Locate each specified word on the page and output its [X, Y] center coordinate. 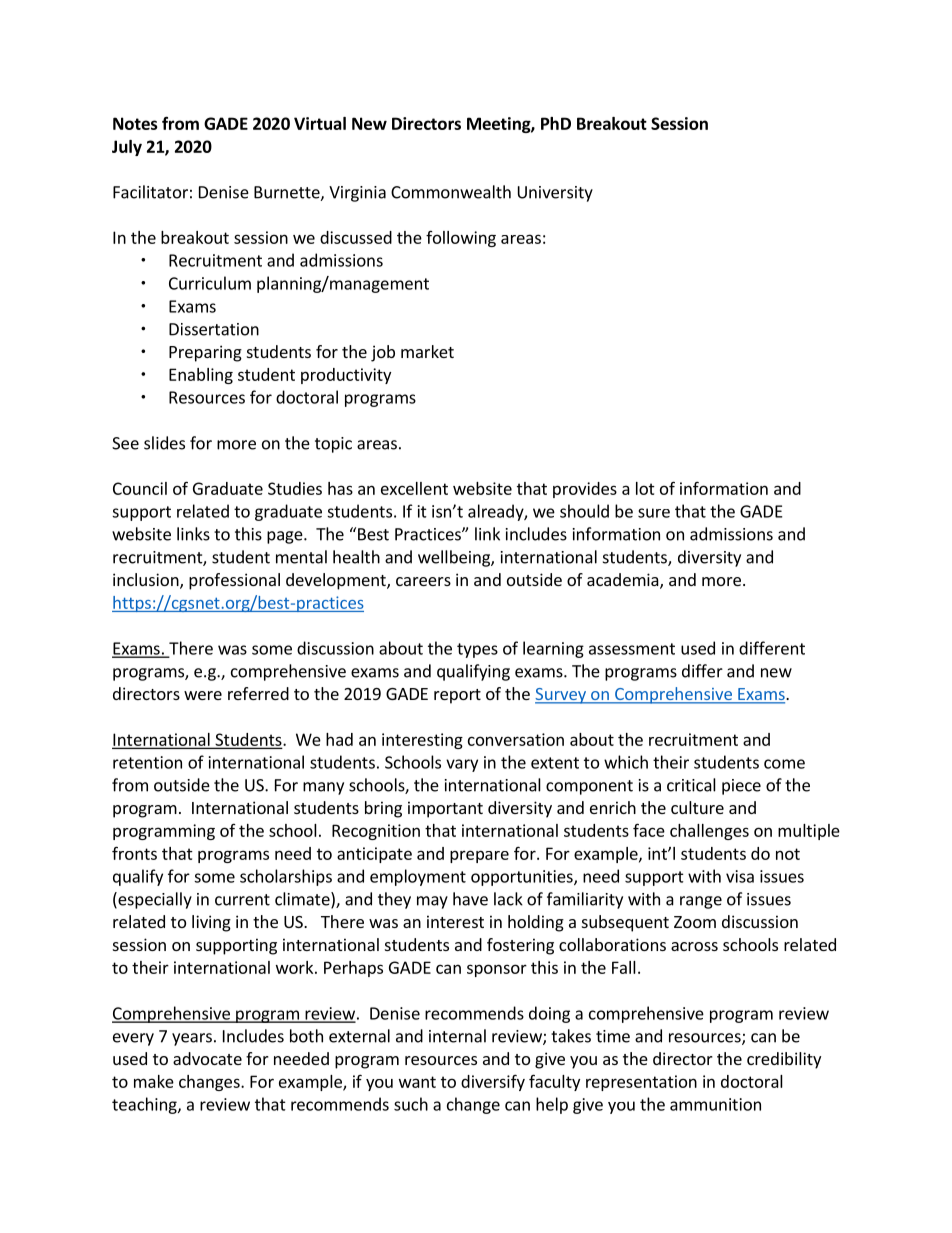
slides [164, 443]
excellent [414, 488]
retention [147, 762]
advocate [207, 1058]
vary [462, 765]
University [555, 194]
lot [645, 488]
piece [741, 787]
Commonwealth [451, 192]
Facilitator [150, 192]
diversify [493, 1082]
